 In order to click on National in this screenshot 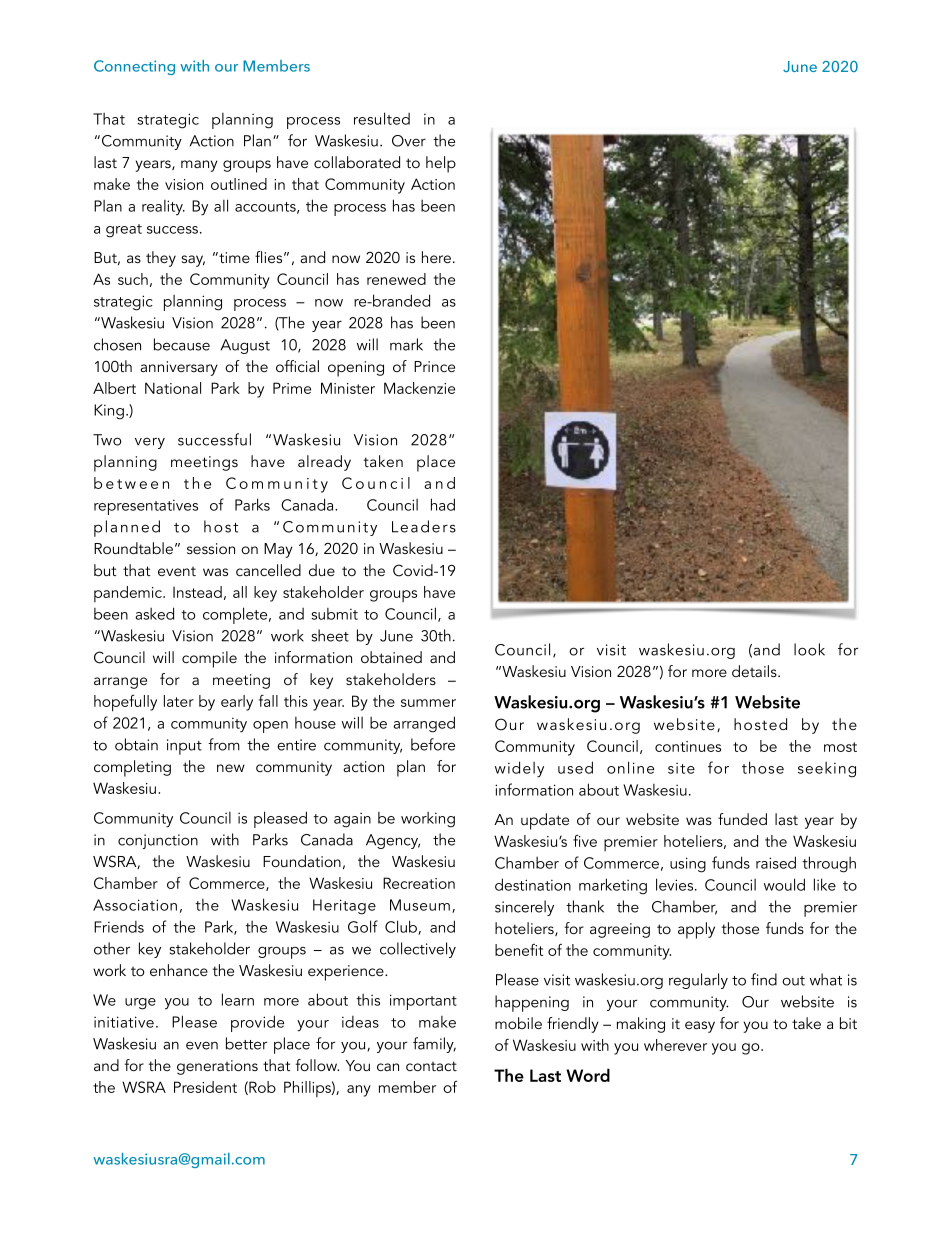, I will do `click(173, 388)`.
